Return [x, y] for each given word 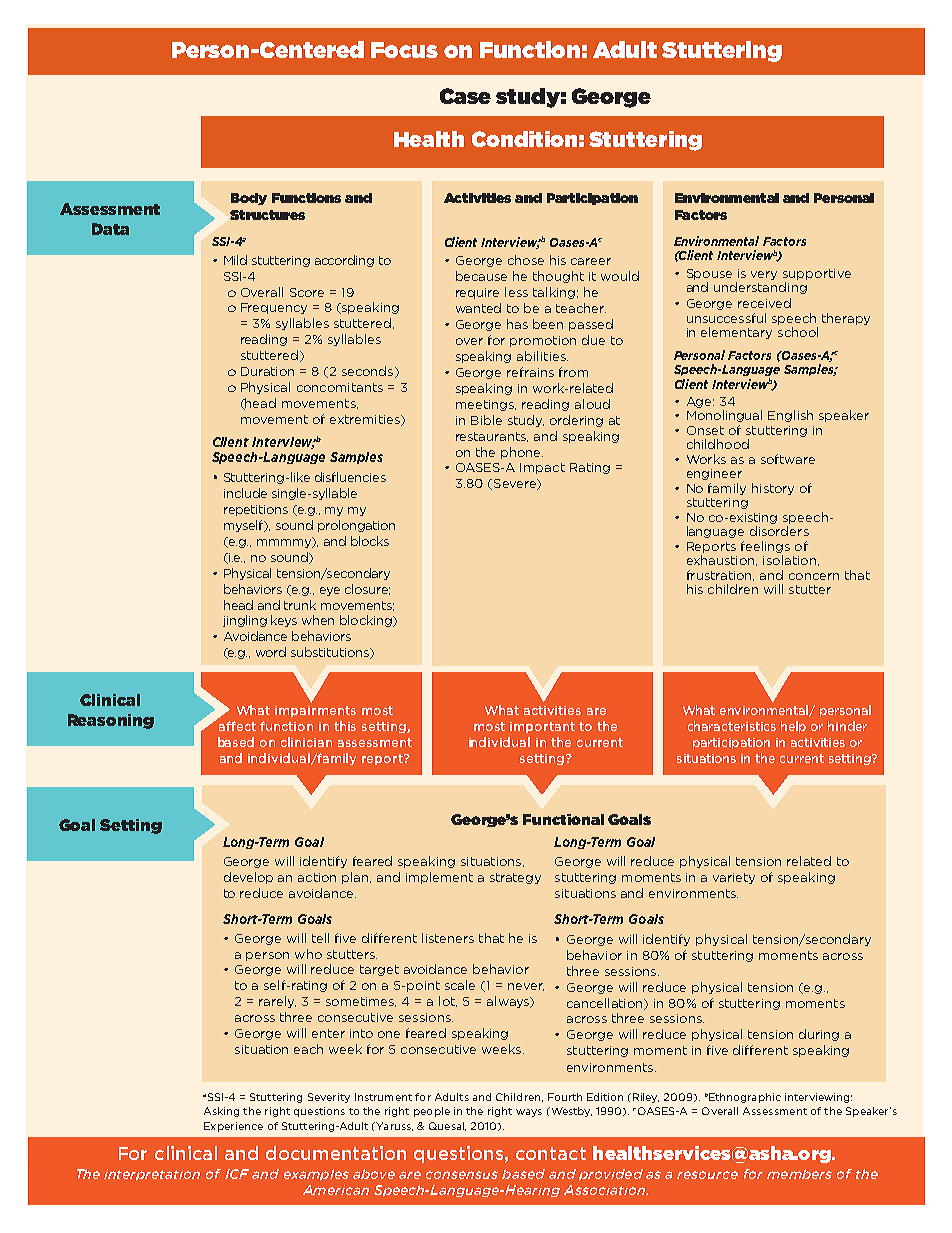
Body [249, 199]
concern [814, 576]
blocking [366, 621]
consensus [462, 1175]
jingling [245, 621]
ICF [237, 1174]
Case [465, 96]
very [764, 275]
